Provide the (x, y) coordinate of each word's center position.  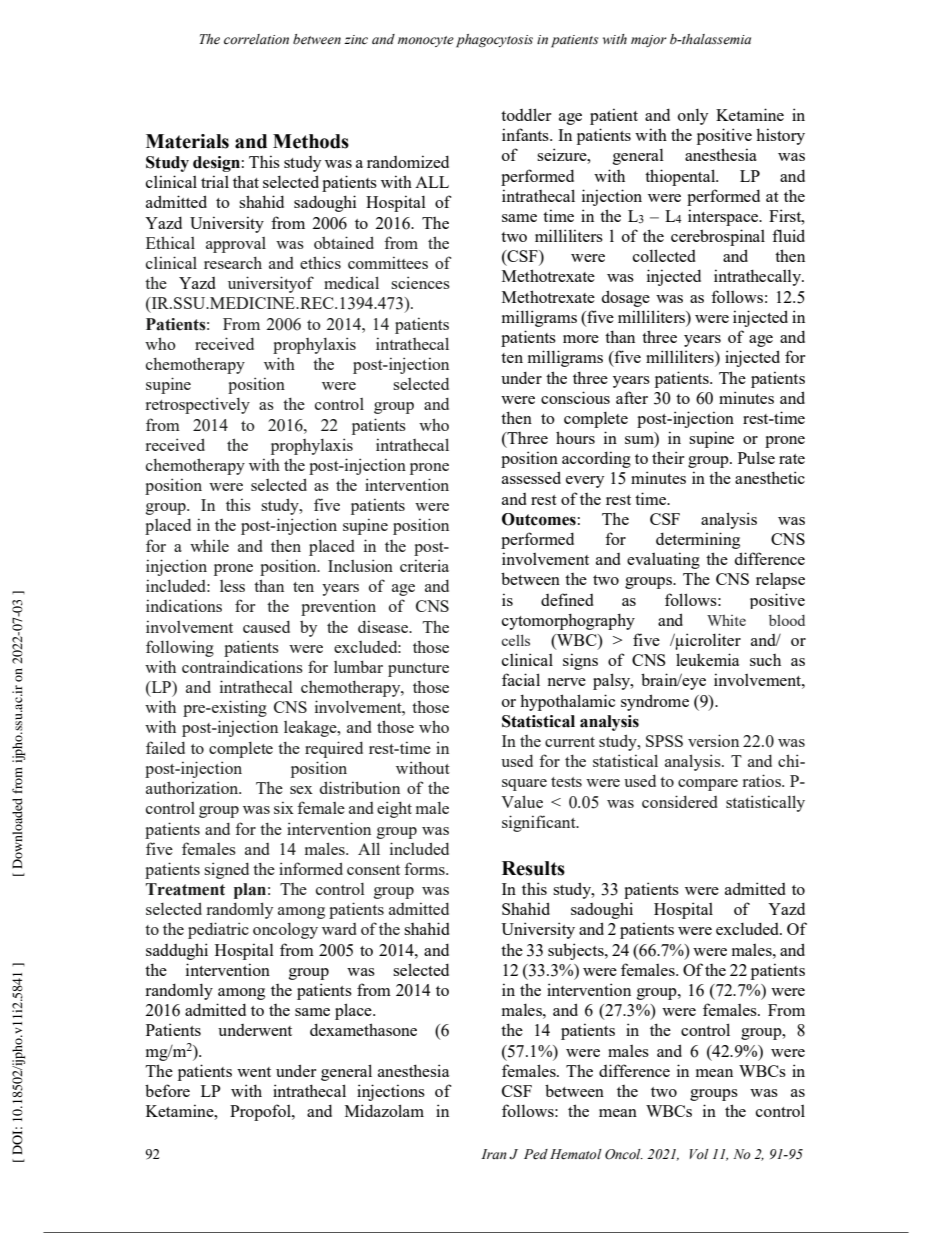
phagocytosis (494, 41)
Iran (494, 1154)
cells (515, 640)
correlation (256, 39)
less (232, 586)
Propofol (261, 1112)
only (693, 117)
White (726, 620)
